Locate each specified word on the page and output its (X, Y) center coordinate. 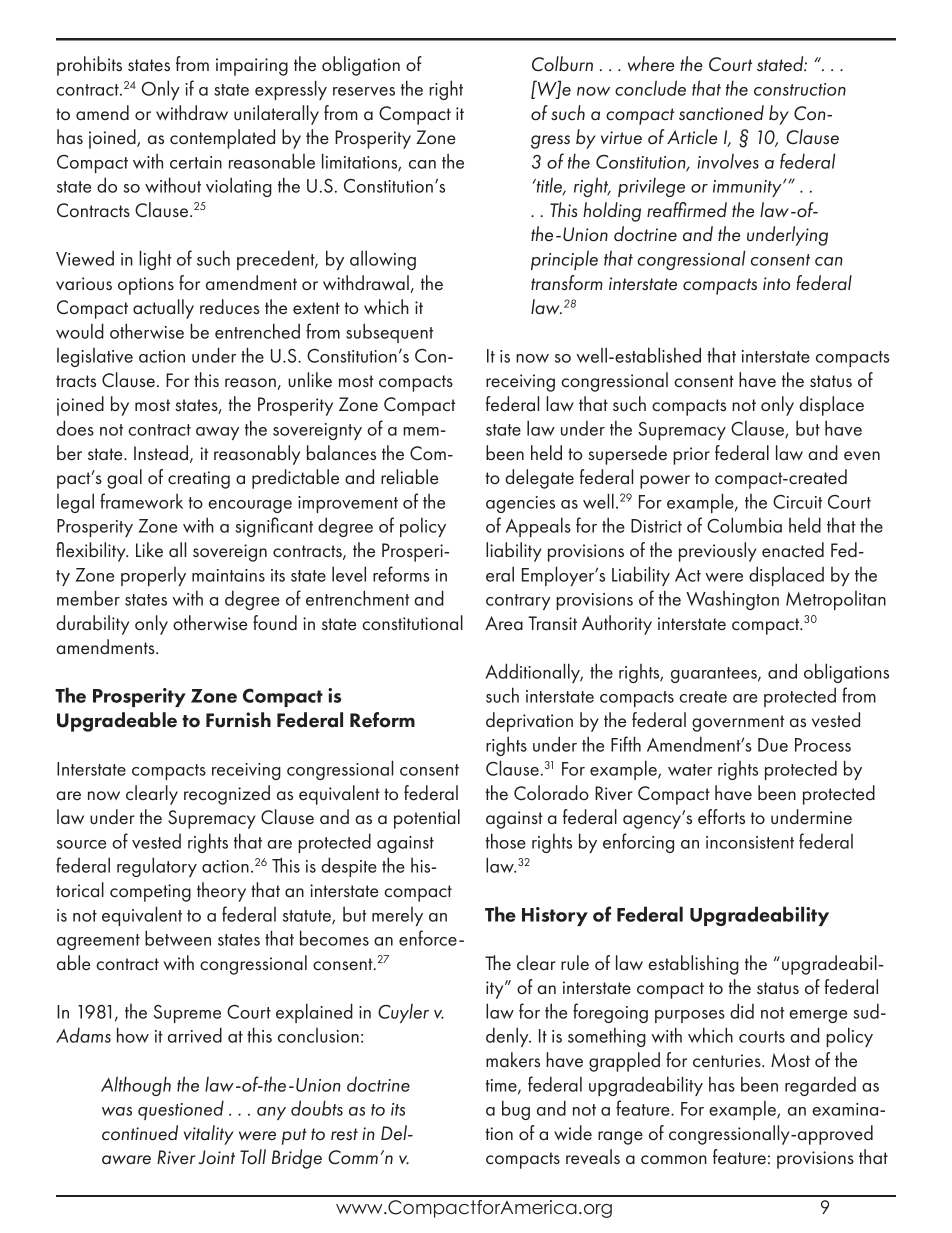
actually (163, 309)
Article (692, 136)
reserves (364, 91)
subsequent (389, 333)
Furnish (238, 720)
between (178, 938)
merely (397, 916)
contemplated (222, 139)
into (776, 284)
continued (140, 1133)
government (738, 723)
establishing (693, 965)
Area (504, 623)
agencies (520, 504)
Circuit (797, 502)
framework (141, 501)
